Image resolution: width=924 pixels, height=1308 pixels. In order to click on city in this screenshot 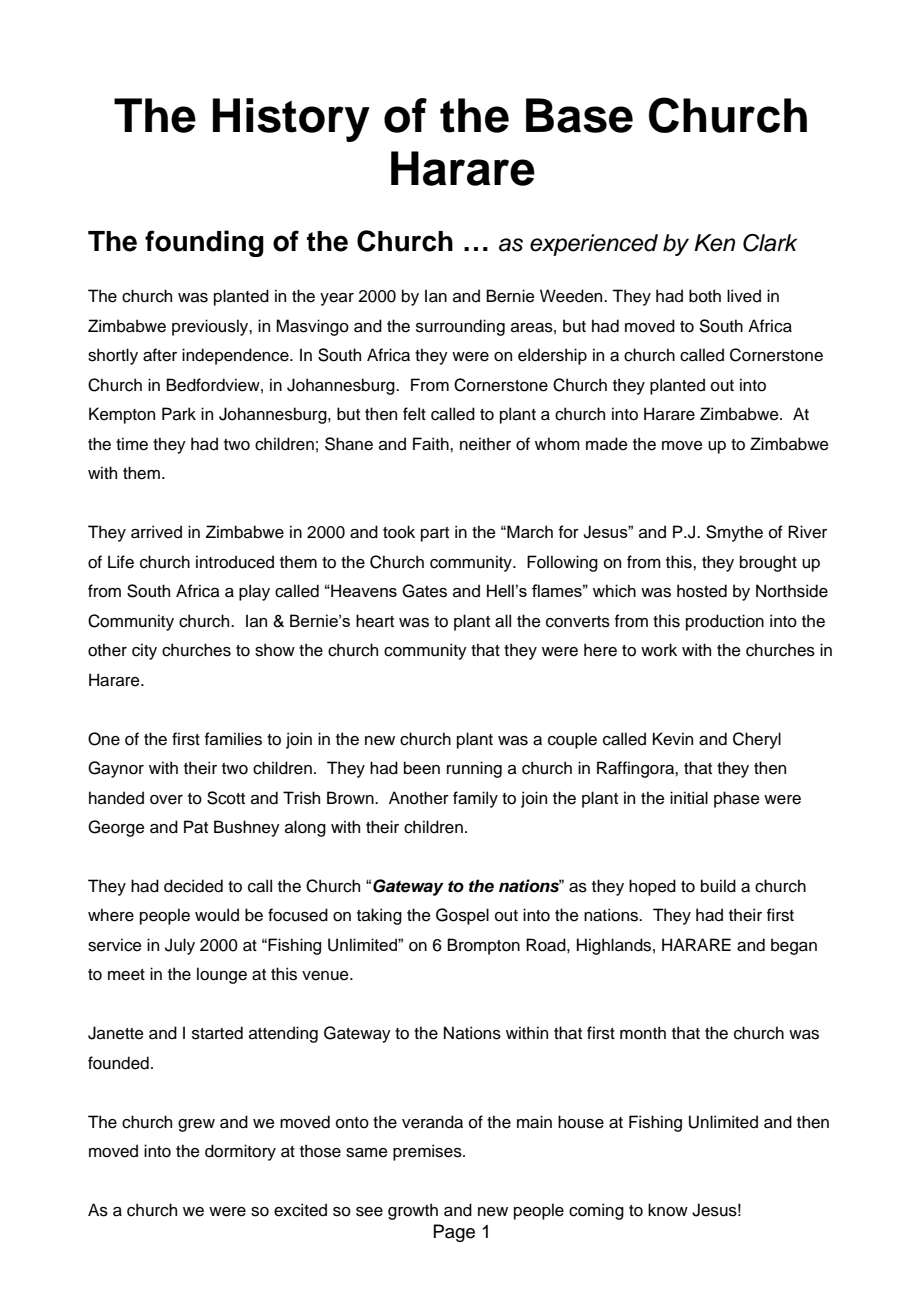, I will do `click(144, 651)`.
